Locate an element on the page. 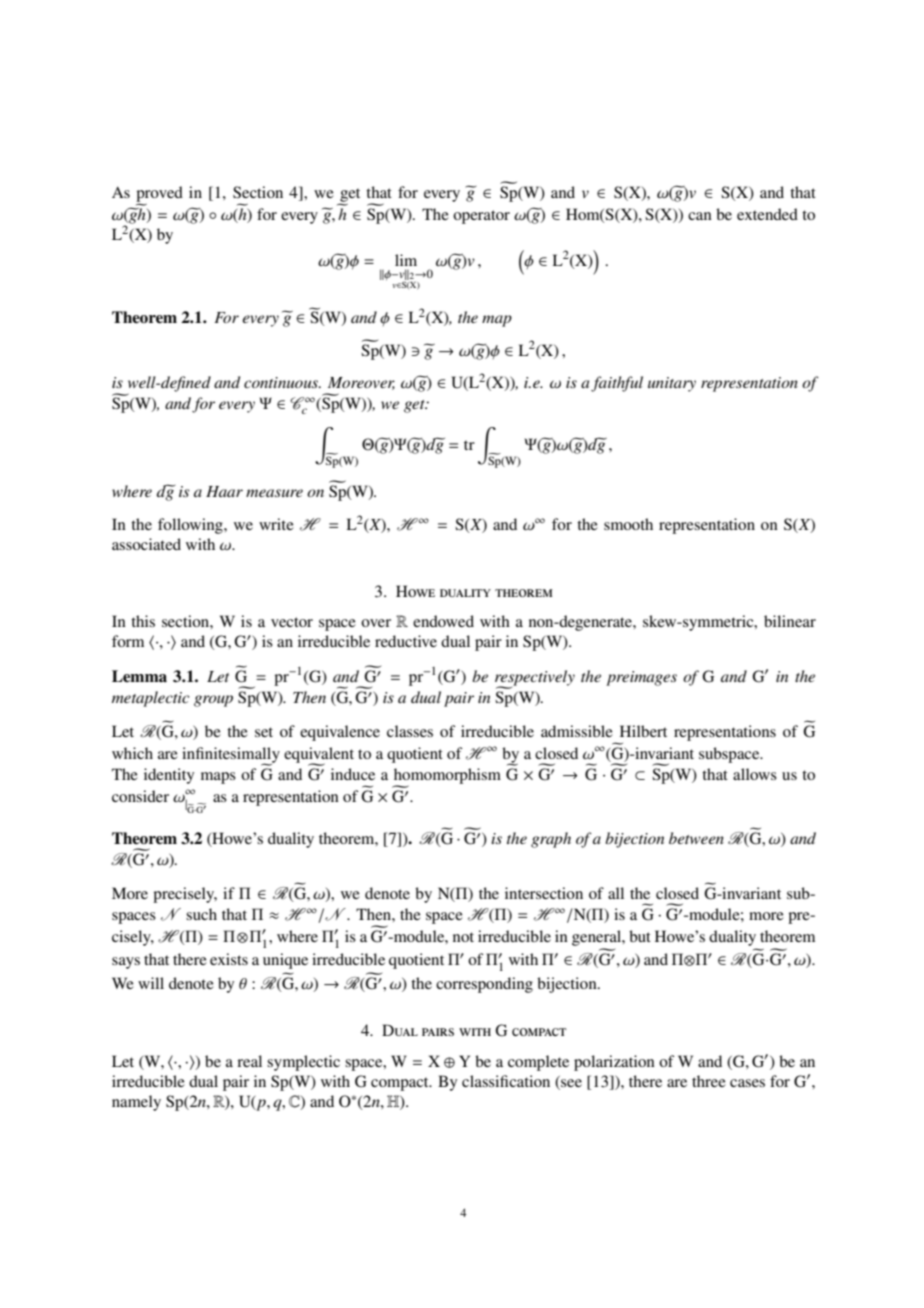  operator is located at coordinates (481, 217).
